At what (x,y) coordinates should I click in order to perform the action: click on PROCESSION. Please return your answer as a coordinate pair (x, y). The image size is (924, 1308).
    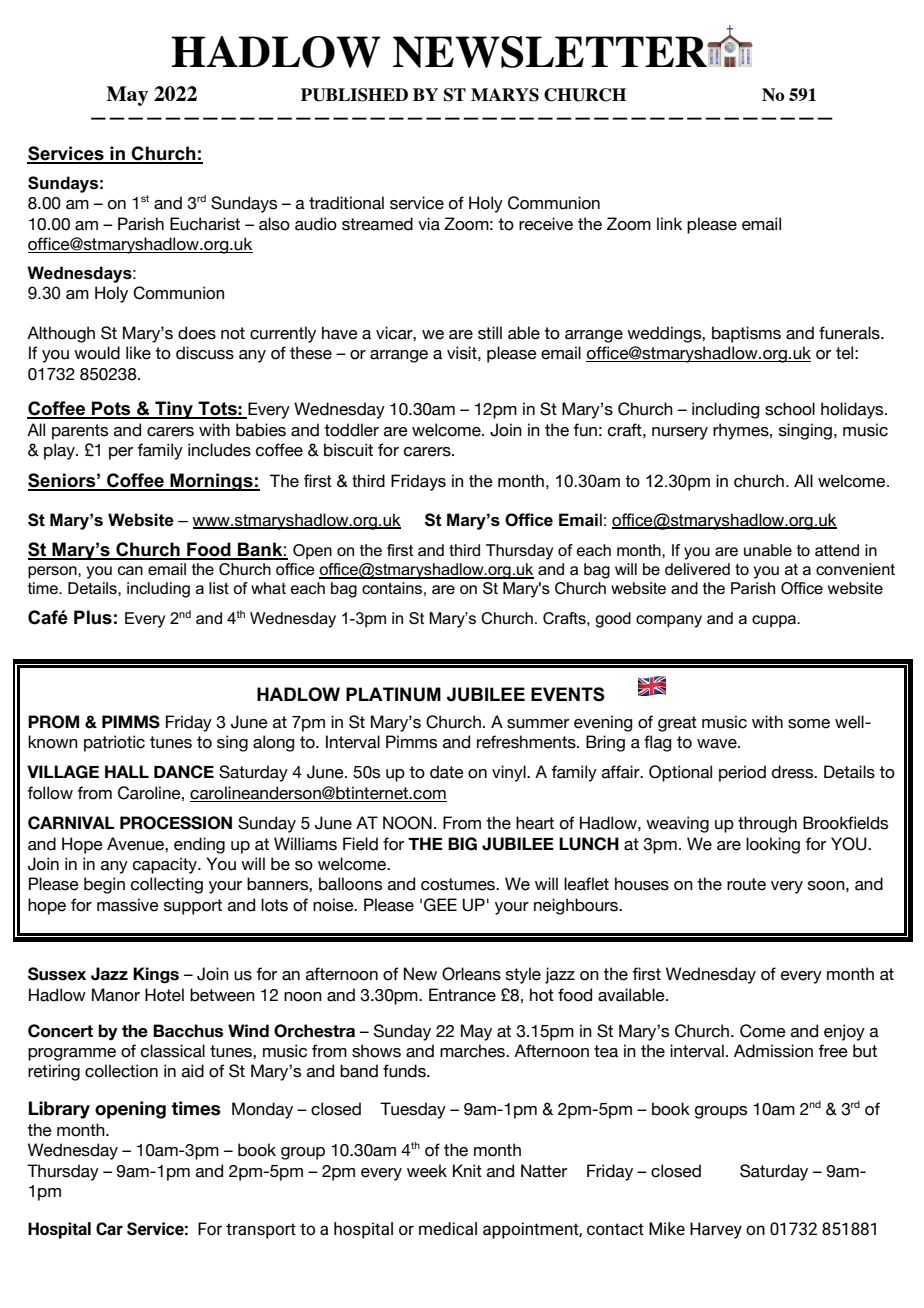
    Looking at the image, I should click on (176, 823).
